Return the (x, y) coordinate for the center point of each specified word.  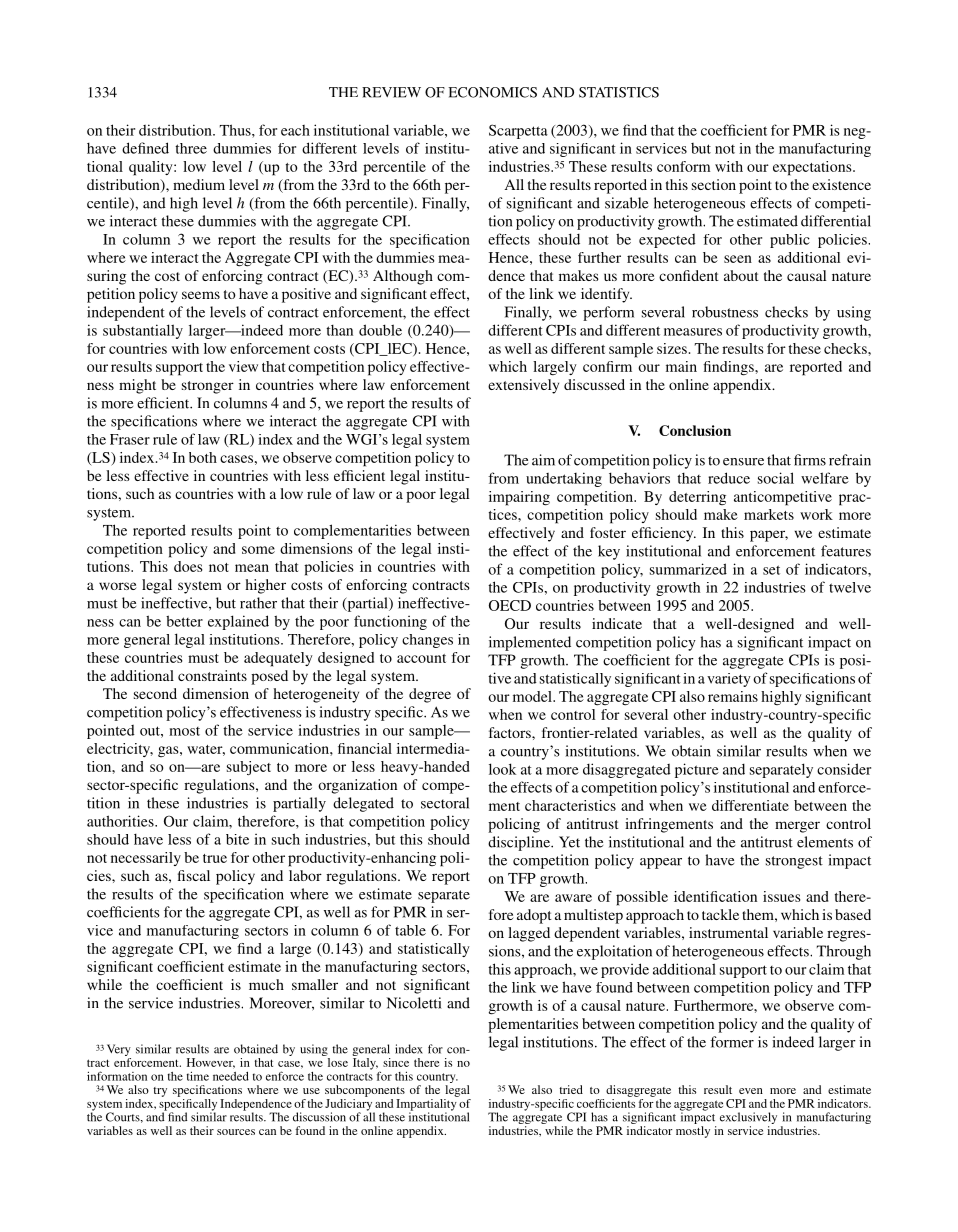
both (203, 457)
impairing (519, 498)
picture (697, 770)
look (502, 769)
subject (249, 768)
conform (683, 166)
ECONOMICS (492, 92)
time (198, 1076)
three (191, 148)
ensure (743, 462)
